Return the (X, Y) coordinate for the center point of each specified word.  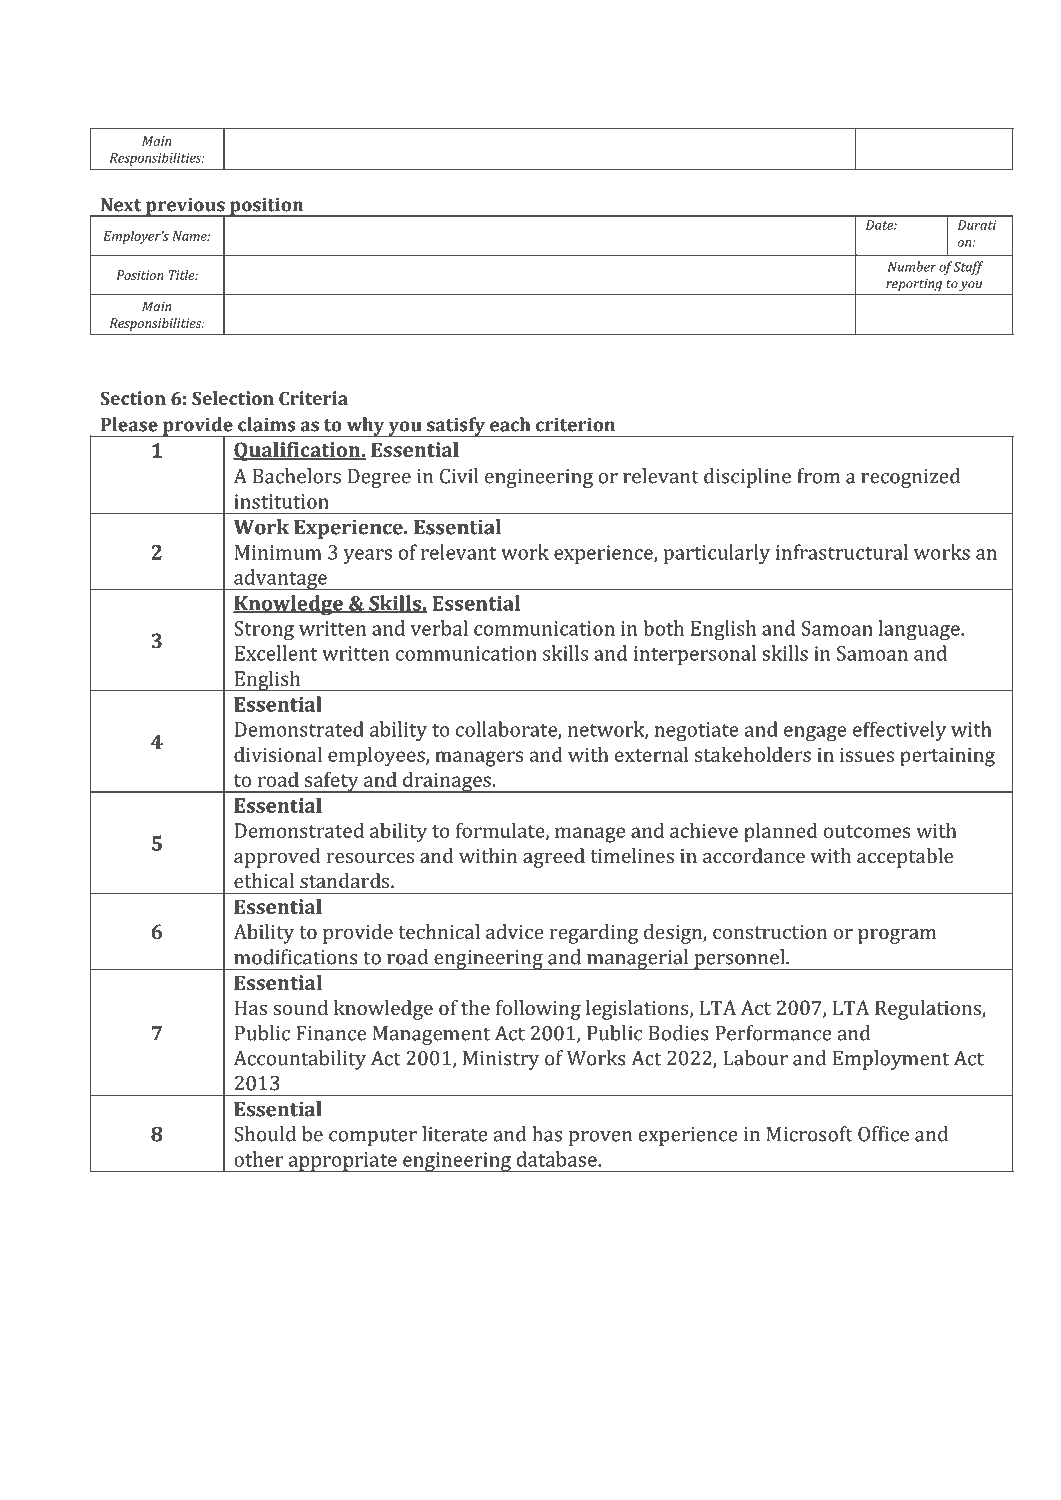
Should (265, 1134)
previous (185, 208)
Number (912, 266)
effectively (899, 731)
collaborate (507, 730)
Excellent (276, 653)
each (510, 424)
